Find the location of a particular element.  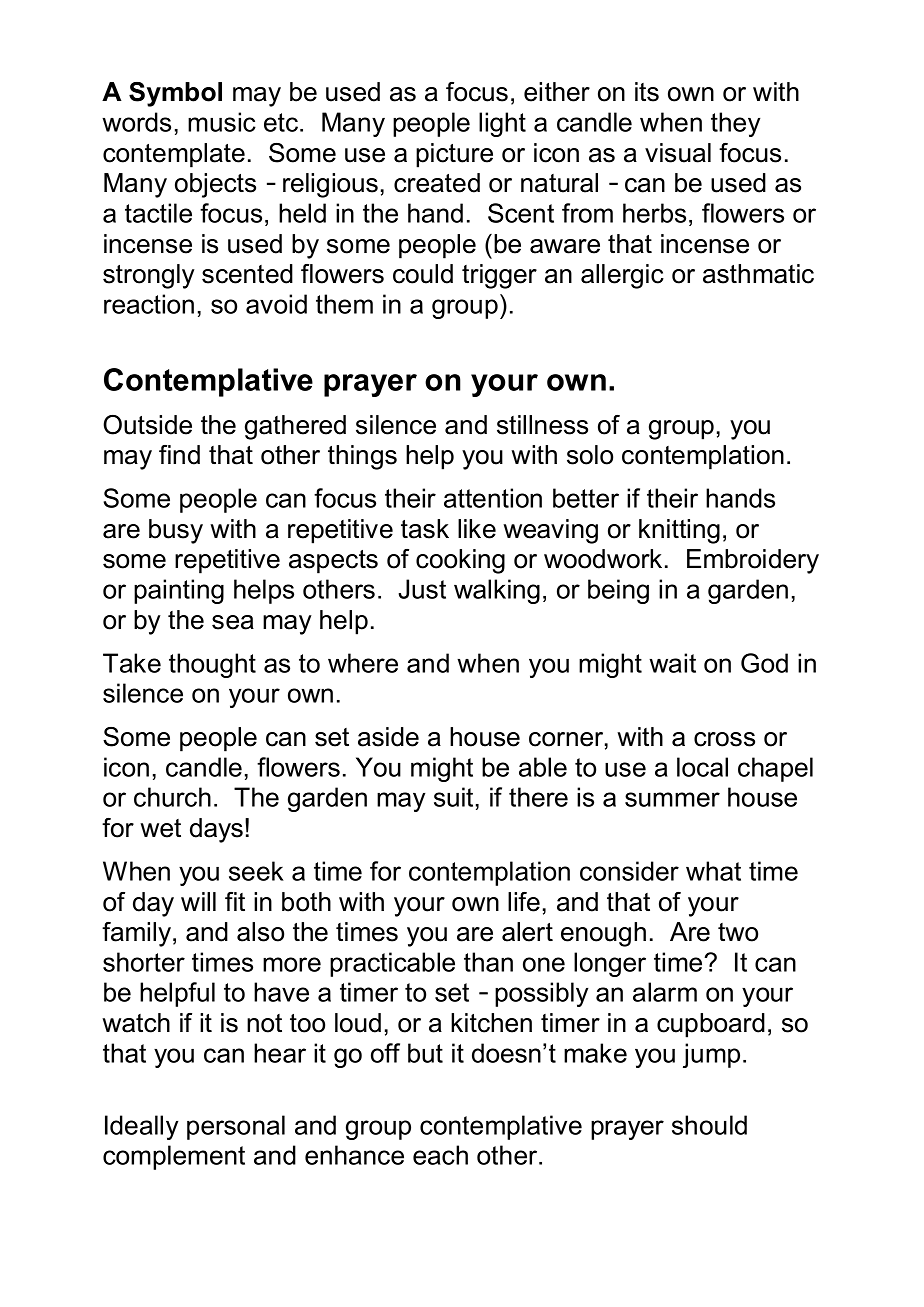

knitting is located at coordinates (679, 531).
